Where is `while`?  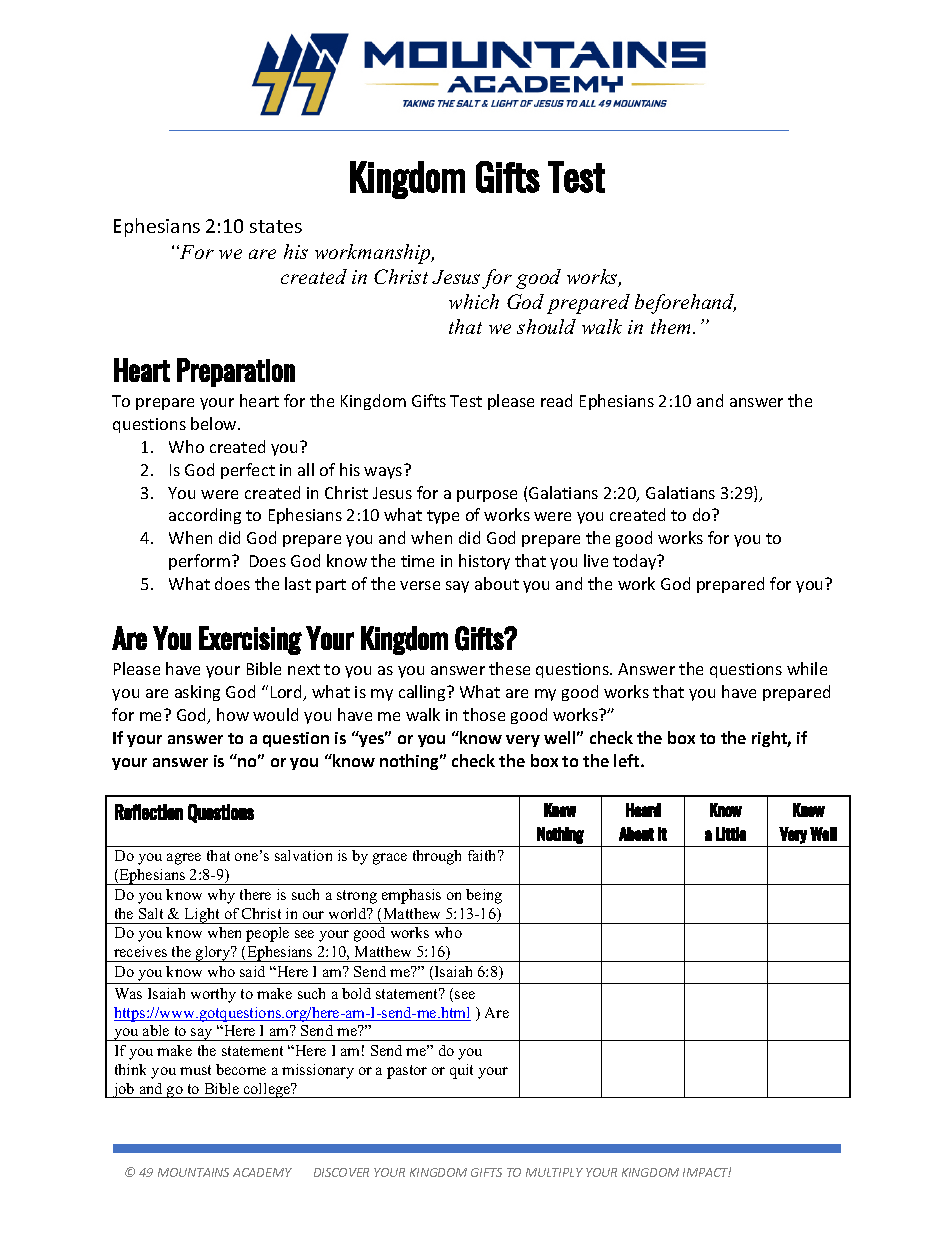 while is located at coordinates (807, 668).
